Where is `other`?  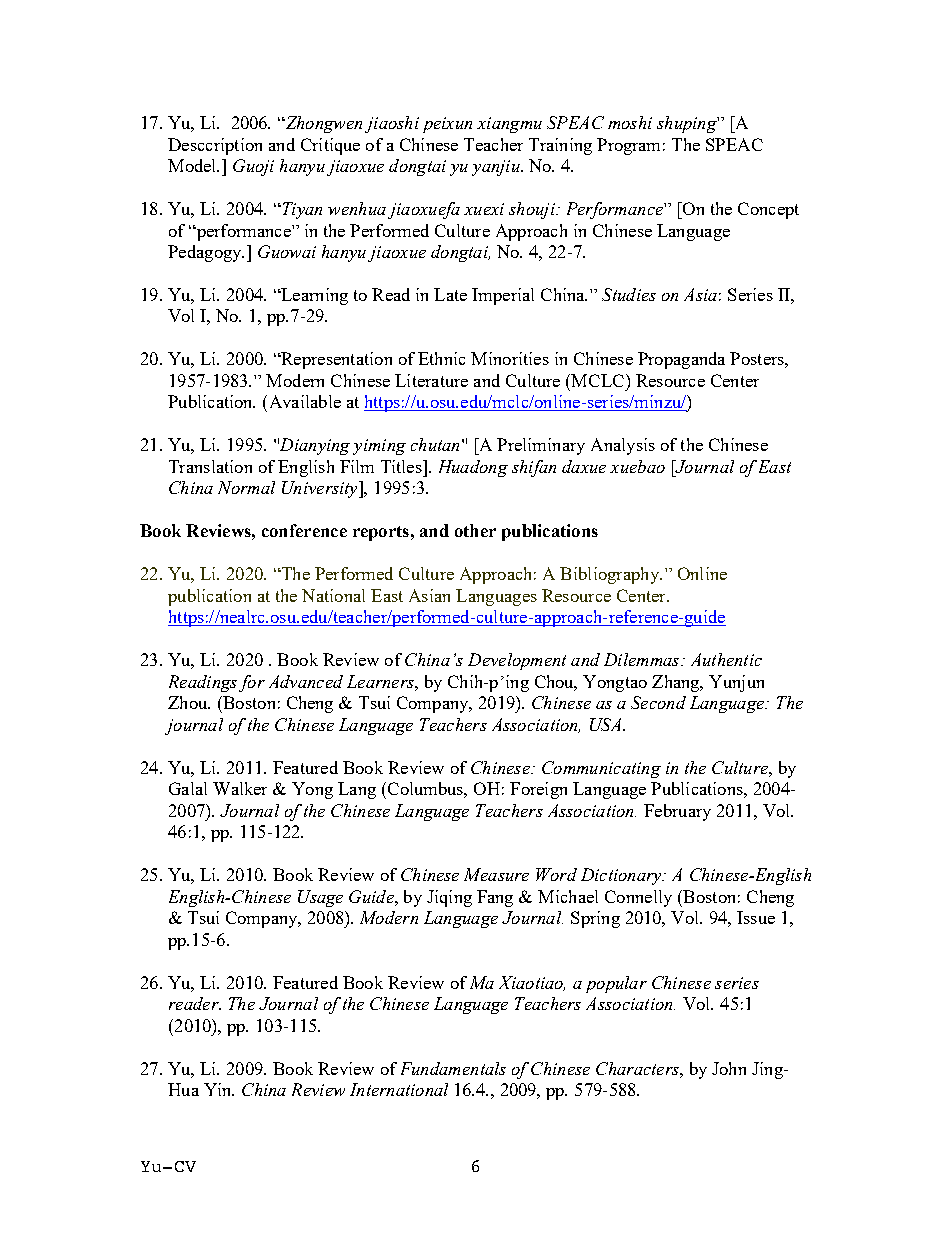 other is located at coordinates (475, 530).
